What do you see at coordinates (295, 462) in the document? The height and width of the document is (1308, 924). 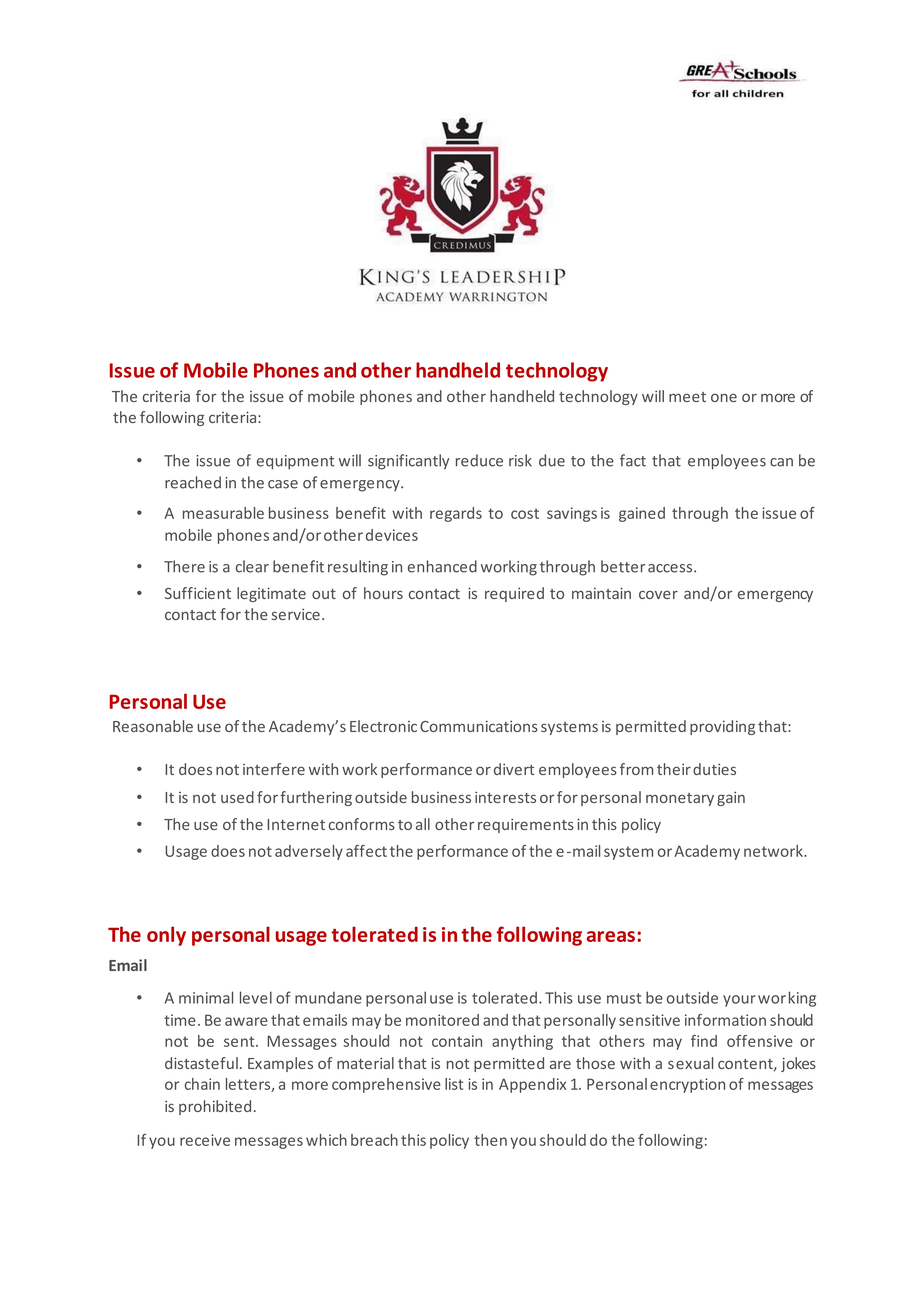 I see `equipment` at bounding box center [295, 462].
